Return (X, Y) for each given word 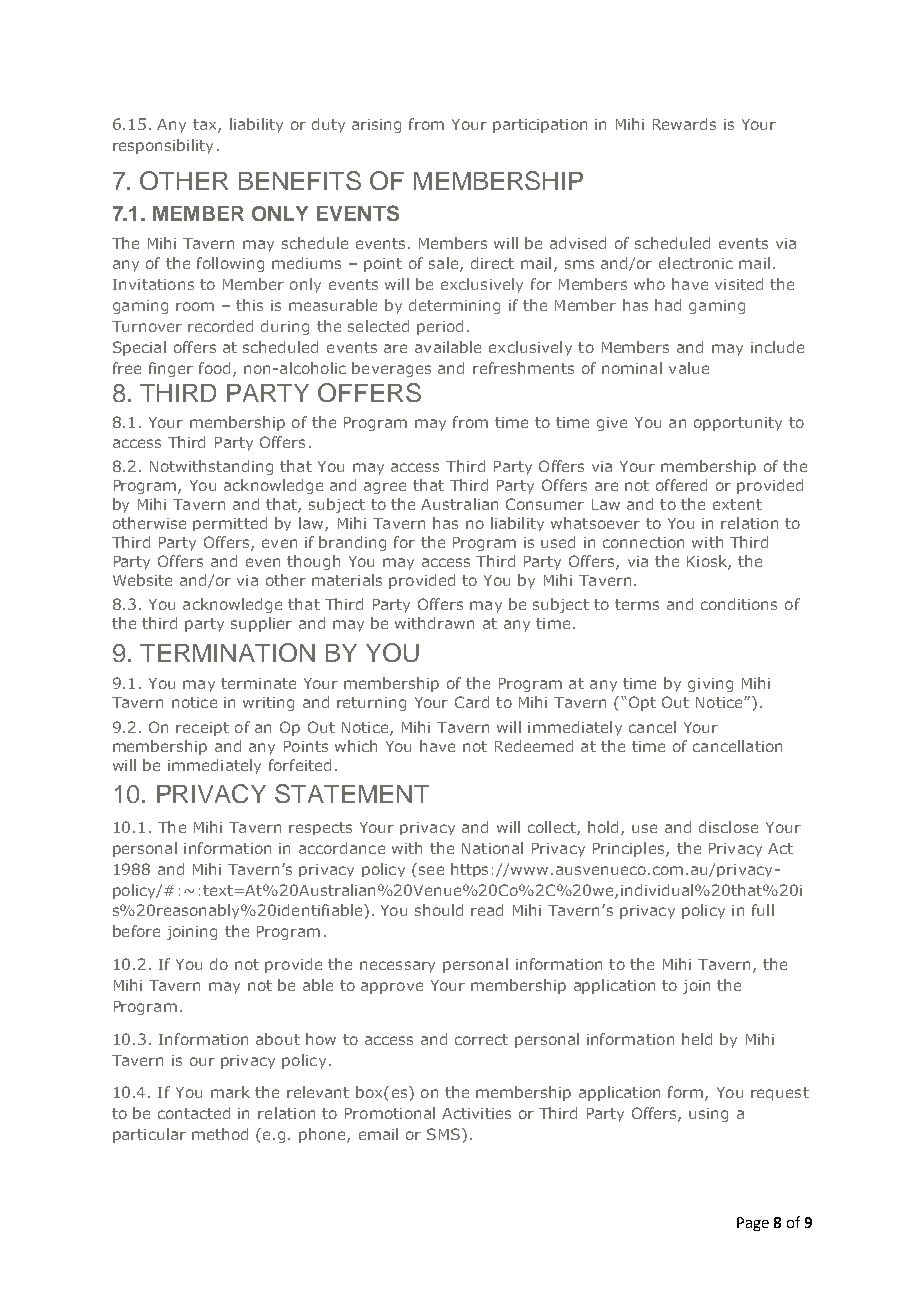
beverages (391, 369)
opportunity (738, 424)
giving (710, 685)
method (220, 1134)
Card (472, 702)
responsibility (163, 146)
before (136, 931)
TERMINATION (227, 652)
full (763, 910)
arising (376, 126)
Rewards (684, 124)
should (439, 910)
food (214, 368)
